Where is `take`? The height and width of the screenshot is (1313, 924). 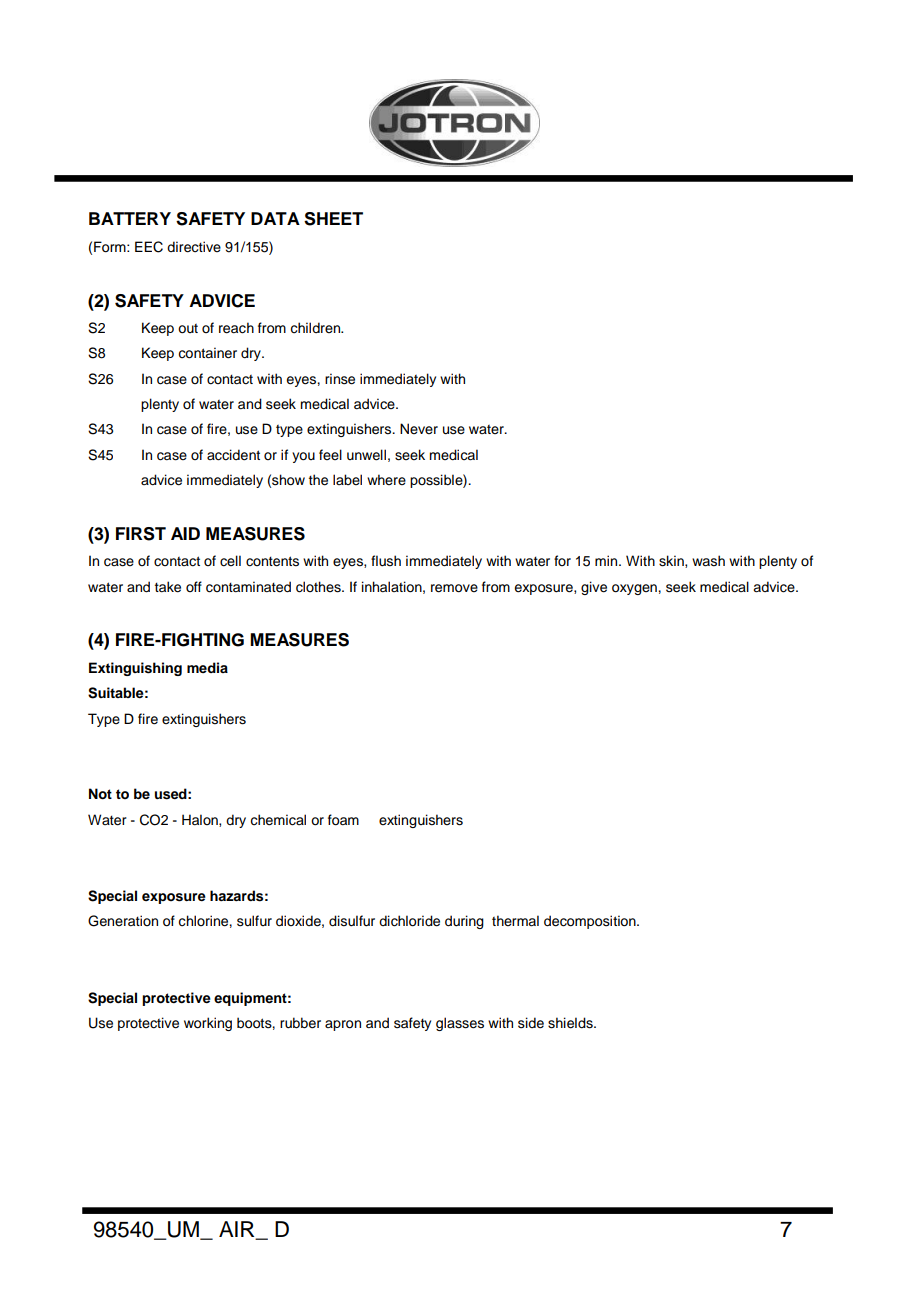 take is located at coordinates (168, 587).
